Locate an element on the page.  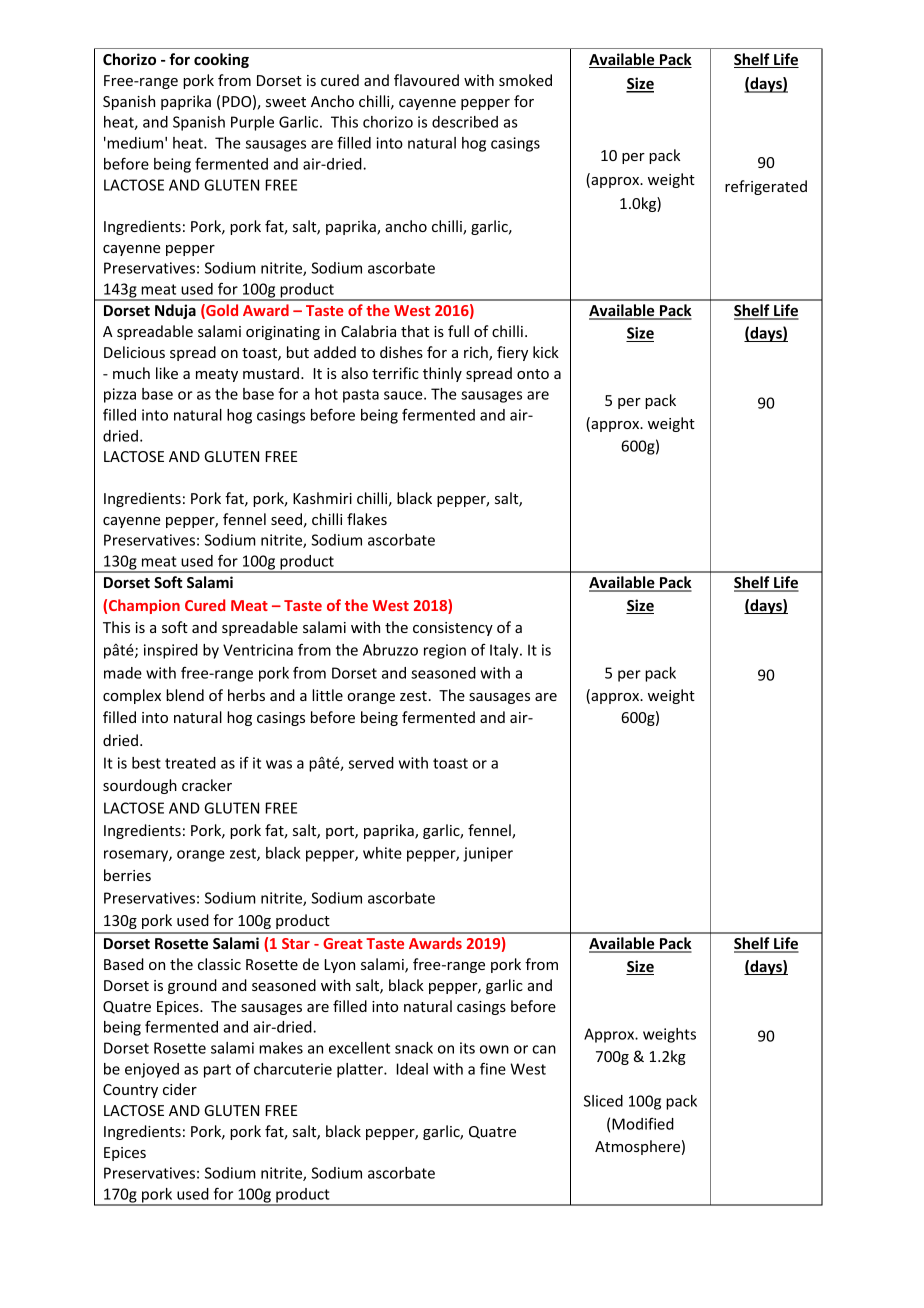
white is located at coordinates (382, 853).
